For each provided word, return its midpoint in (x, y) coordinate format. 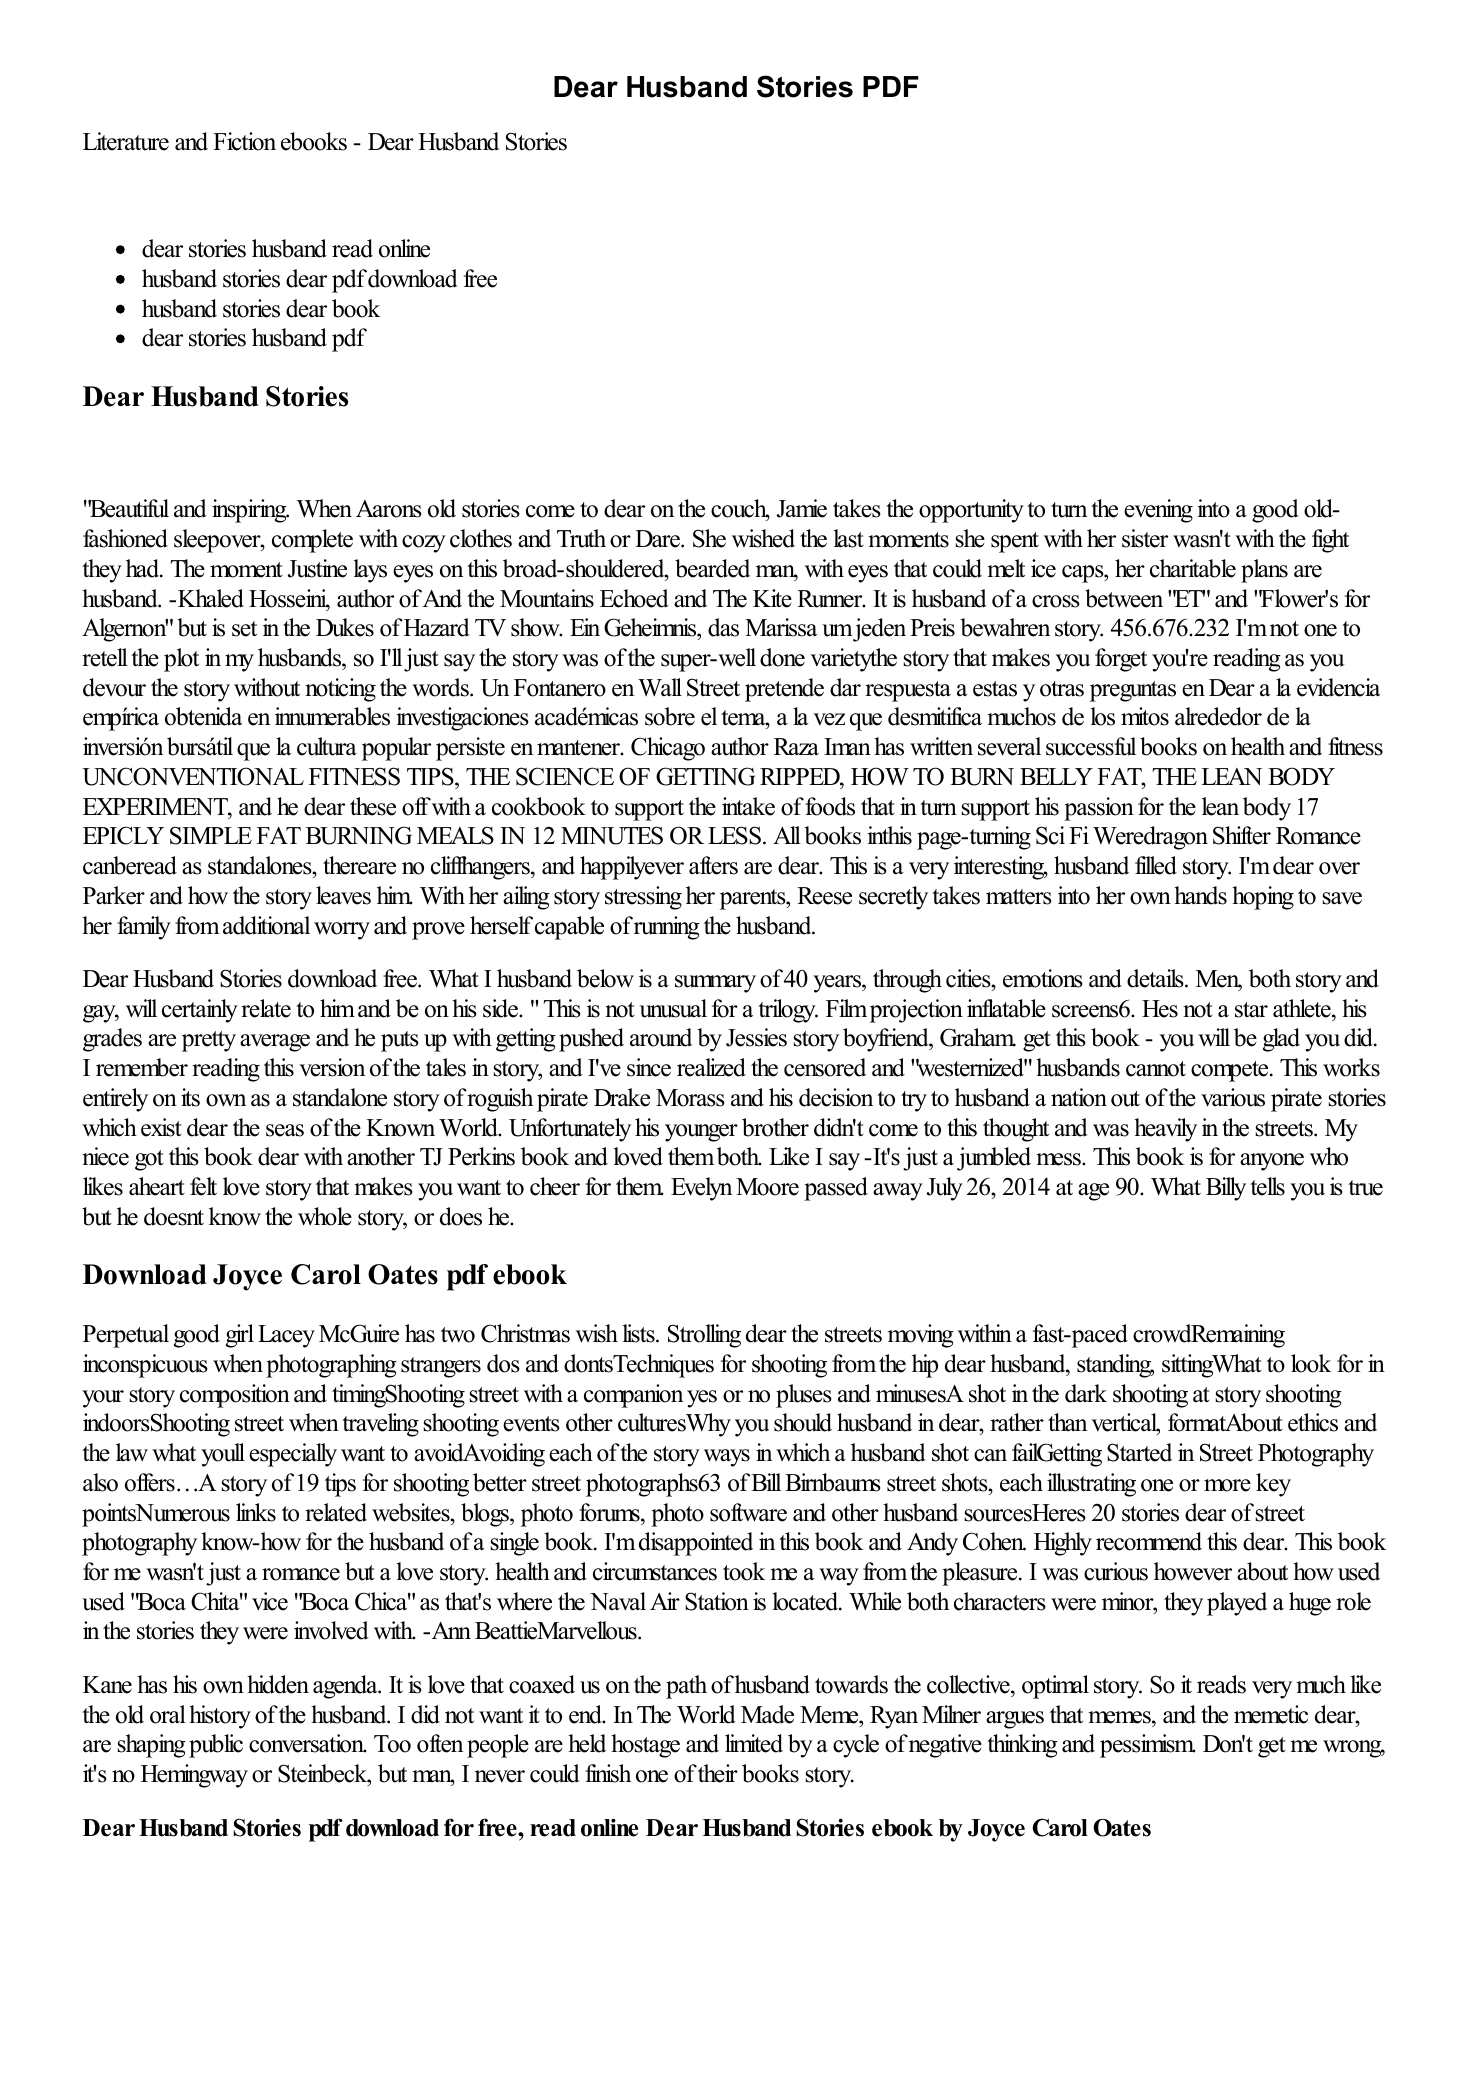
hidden (278, 1684)
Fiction (244, 141)
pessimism (1147, 1746)
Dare (658, 539)
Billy (1226, 1189)
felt (203, 1186)
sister (1145, 538)
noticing (340, 690)
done (782, 657)
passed (836, 1189)
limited (754, 1743)
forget (1121, 660)
